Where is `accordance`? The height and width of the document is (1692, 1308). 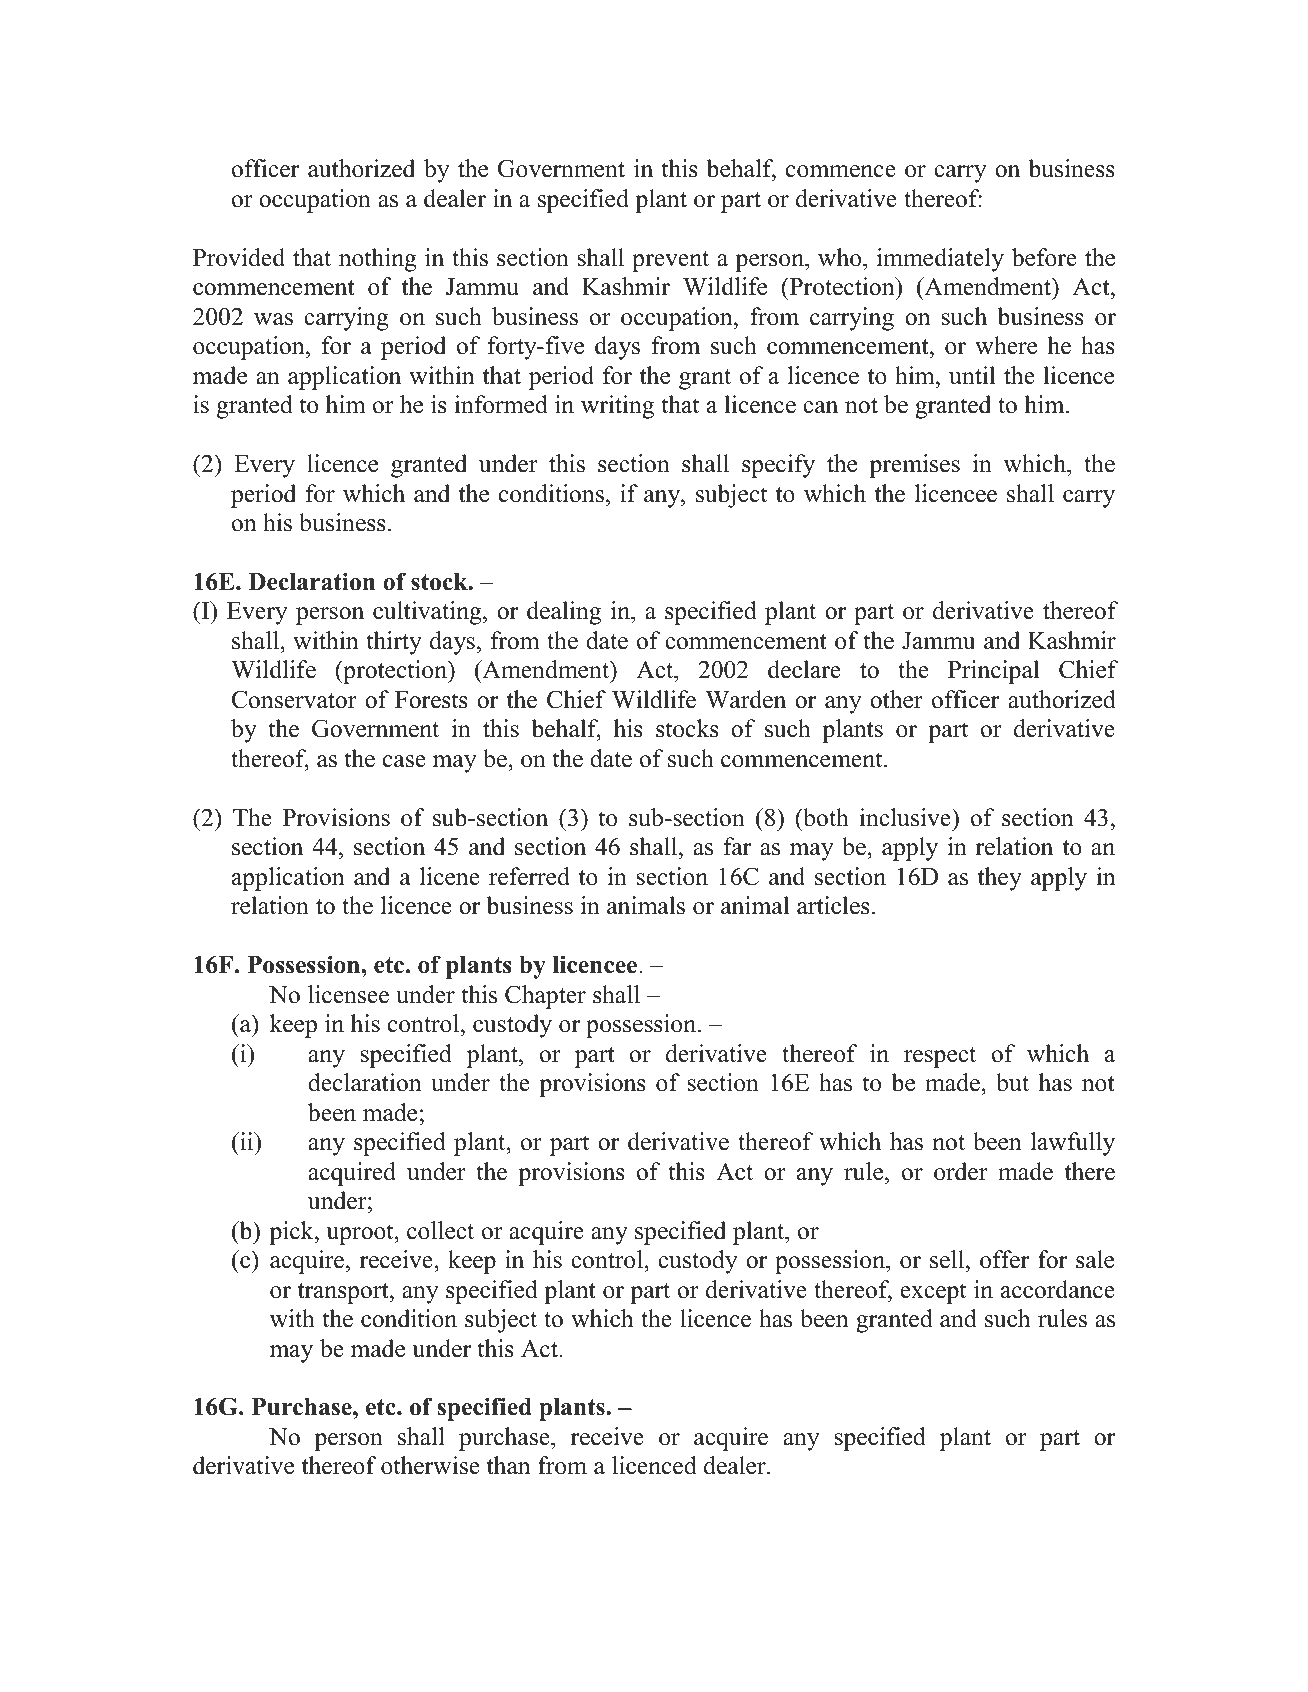
accordance is located at coordinates (1058, 1289).
